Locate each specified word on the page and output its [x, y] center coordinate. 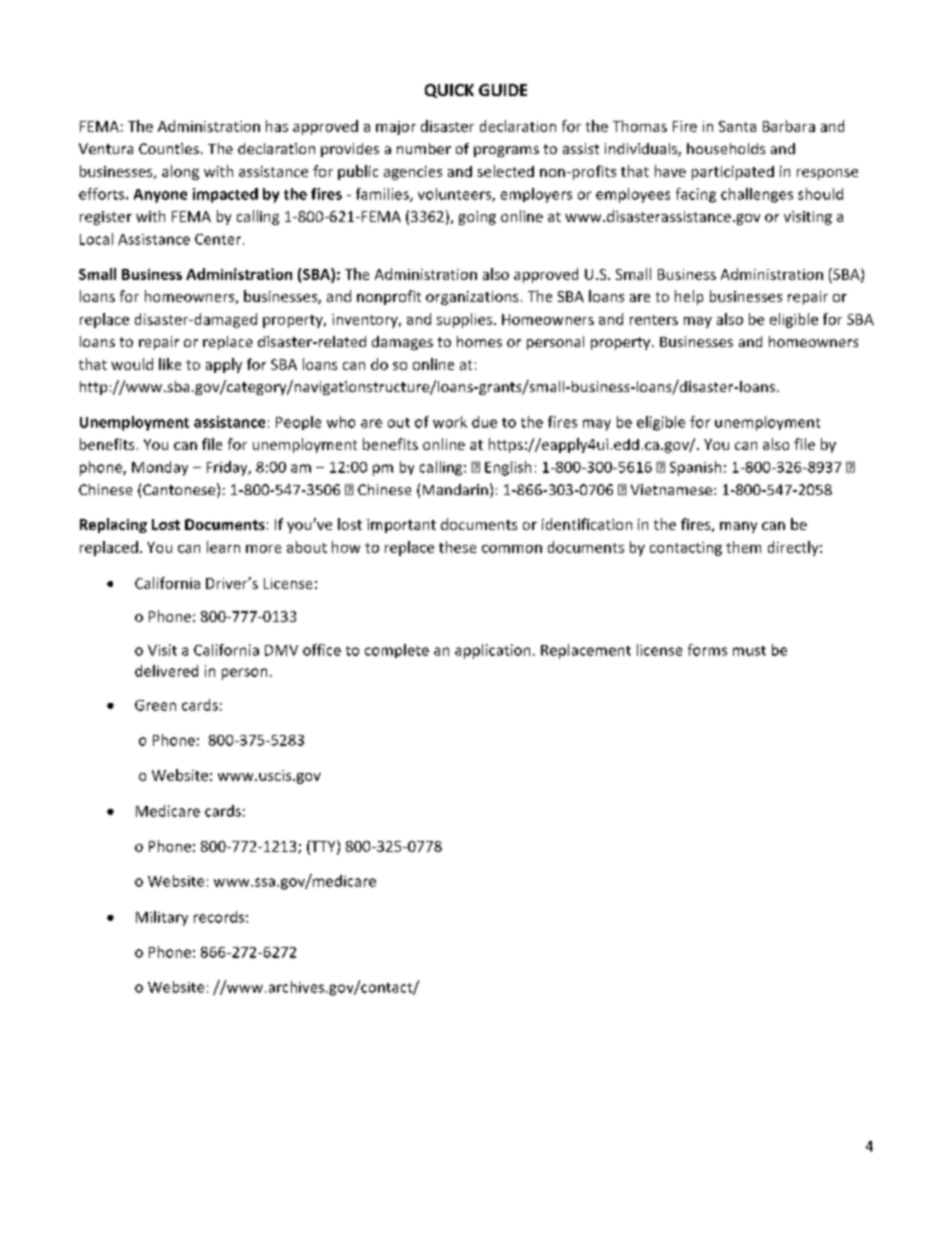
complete [397, 651]
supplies [464, 320]
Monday [160, 468]
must [749, 651]
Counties [169, 148]
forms [707, 650]
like [170, 364]
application [492, 651]
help [689, 297]
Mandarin [455, 489]
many [738, 527]
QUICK [449, 91]
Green [155, 705]
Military [162, 918]
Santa [737, 126]
